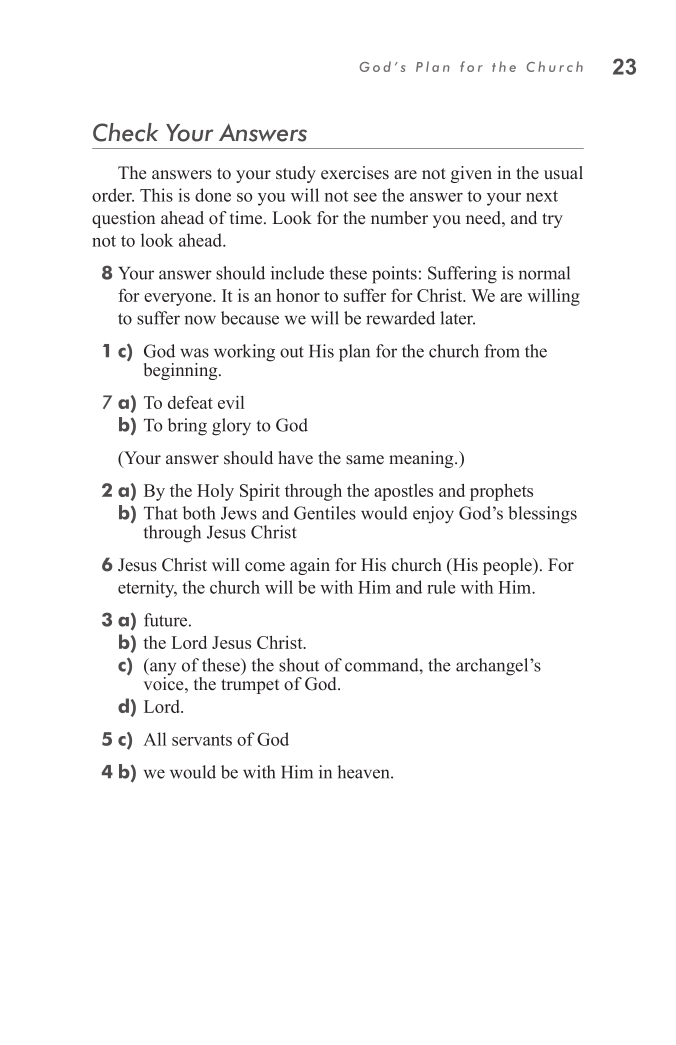  Describe the element at coordinates (365, 460) in the image. I see `same` at that location.
